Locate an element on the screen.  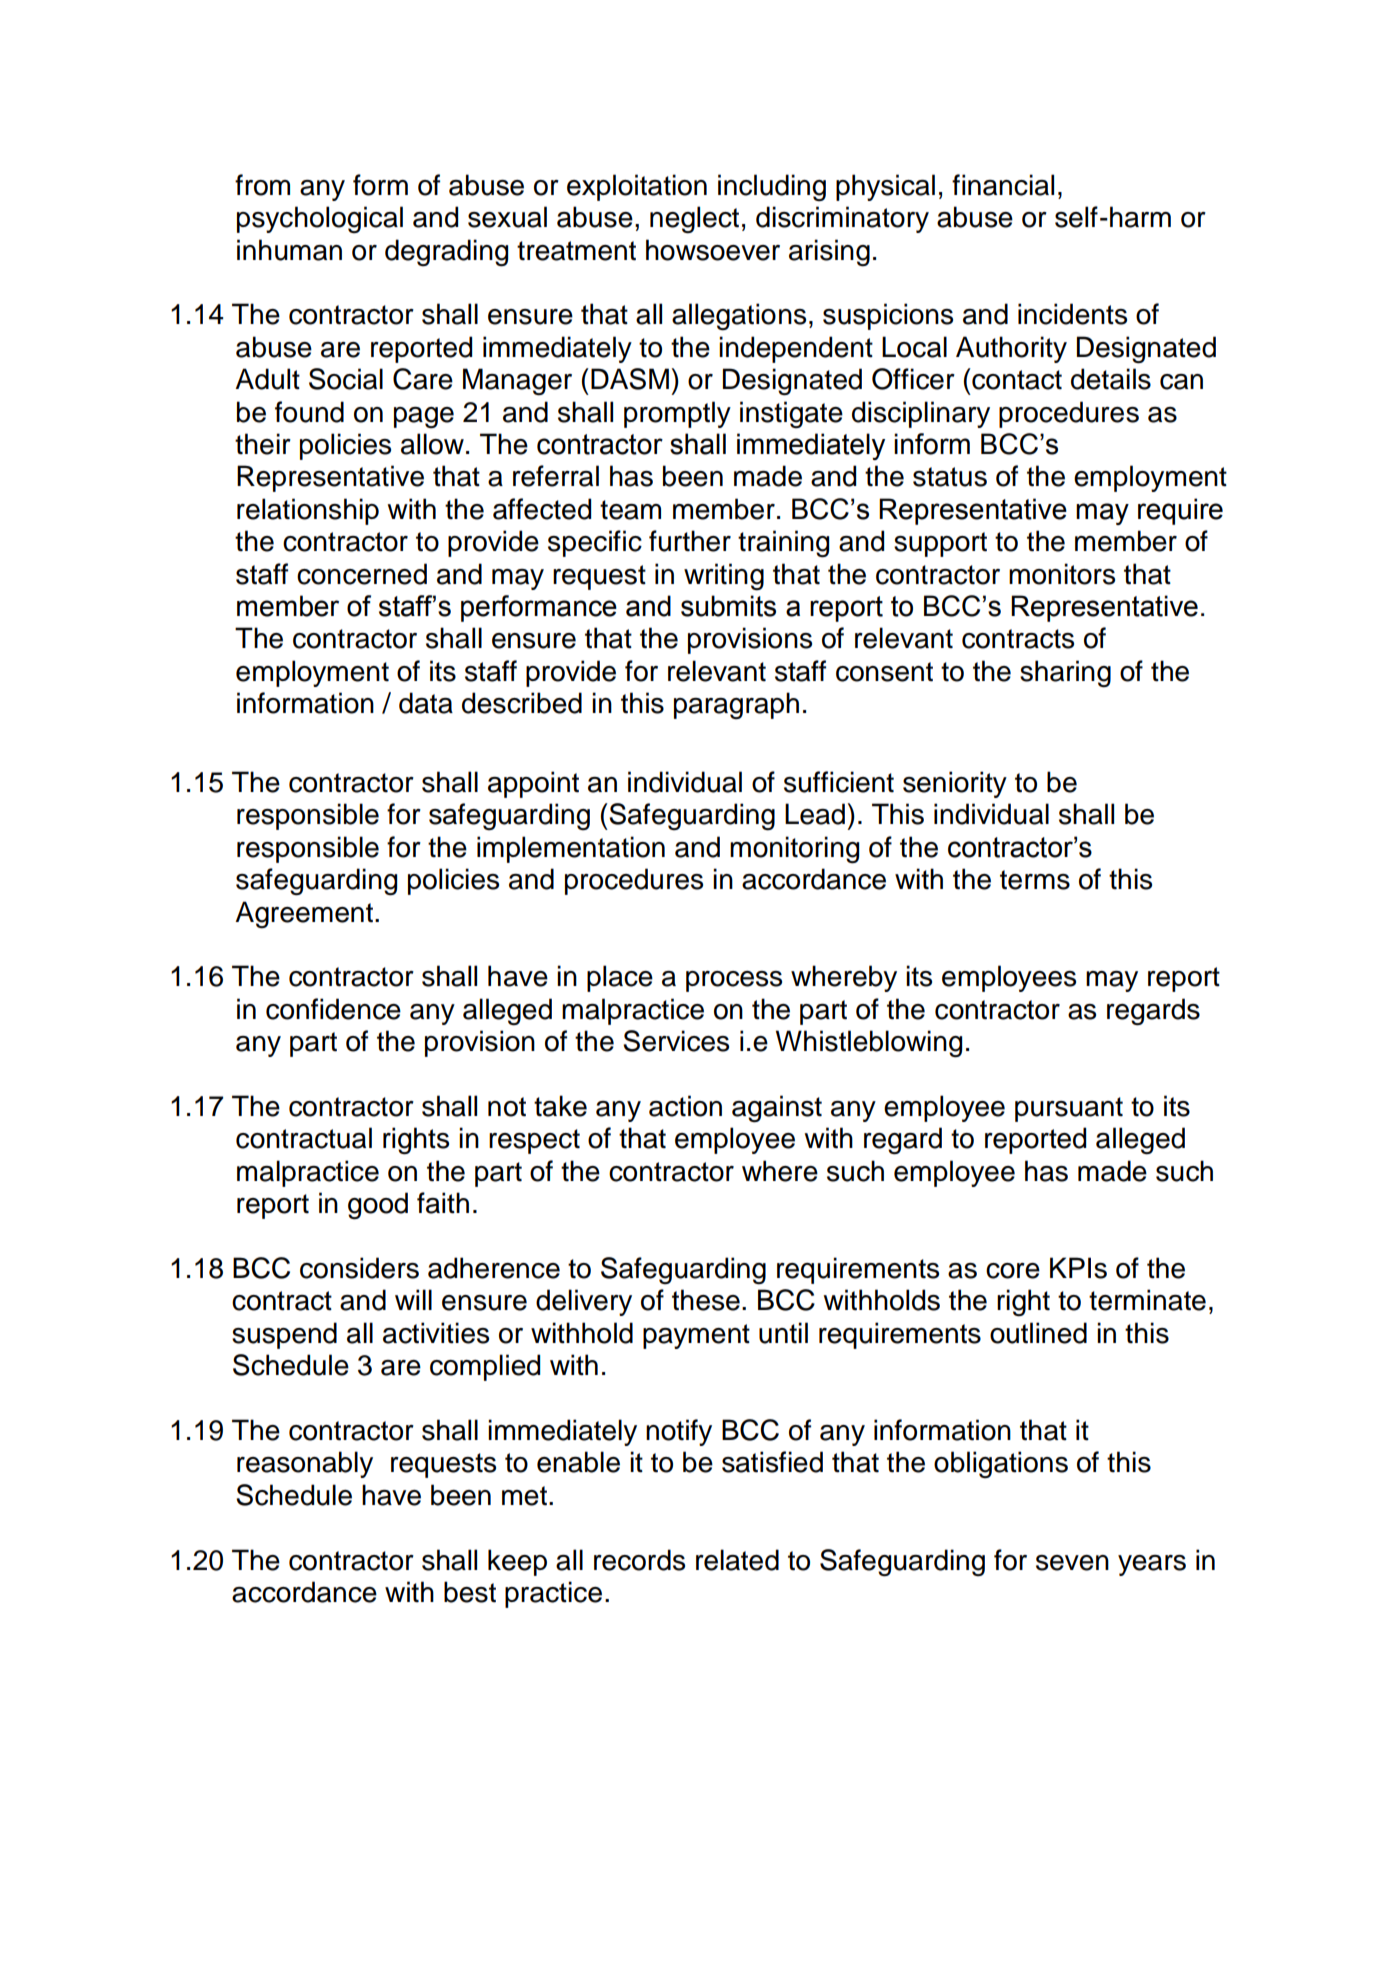
pursuant is located at coordinates (1069, 1109).
